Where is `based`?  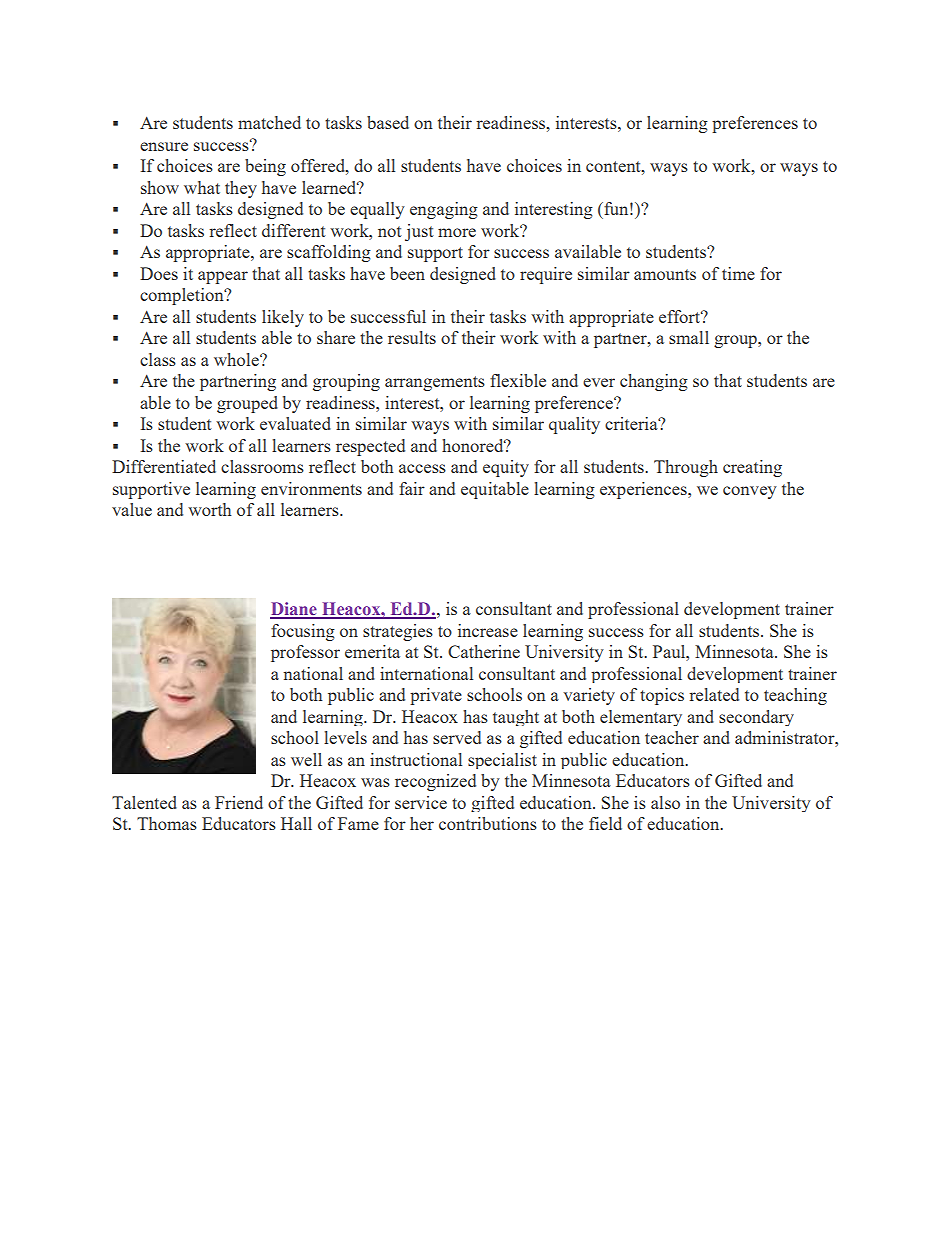
based is located at coordinates (388, 122).
